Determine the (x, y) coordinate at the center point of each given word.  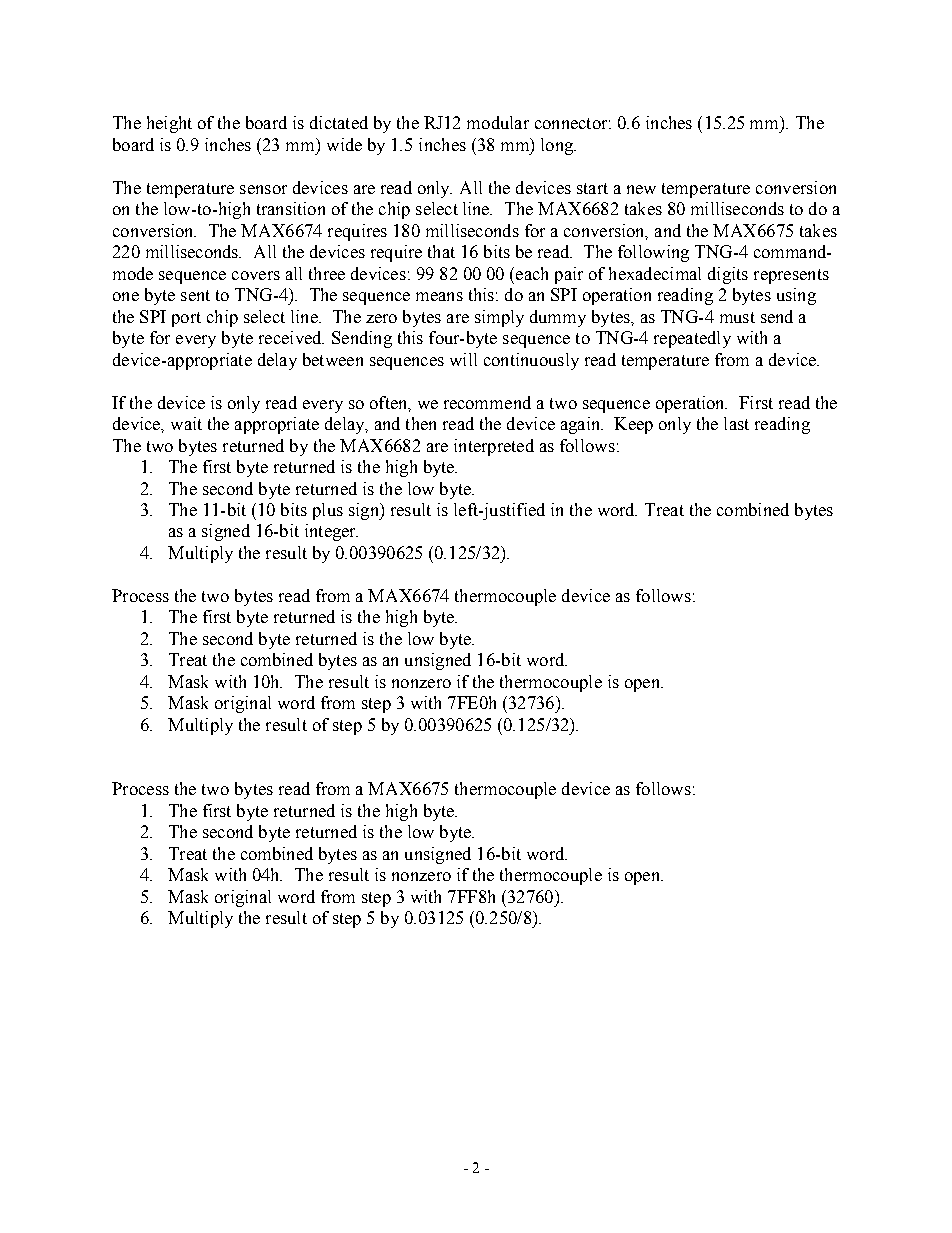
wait (186, 423)
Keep (633, 425)
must (737, 317)
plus (328, 511)
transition (291, 208)
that (441, 251)
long (558, 146)
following (653, 253)
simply (499, 318)
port (186, 319)
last (736, 423)
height (169, 124)
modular (498, 122)
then (421, 423)
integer (331, 532)
